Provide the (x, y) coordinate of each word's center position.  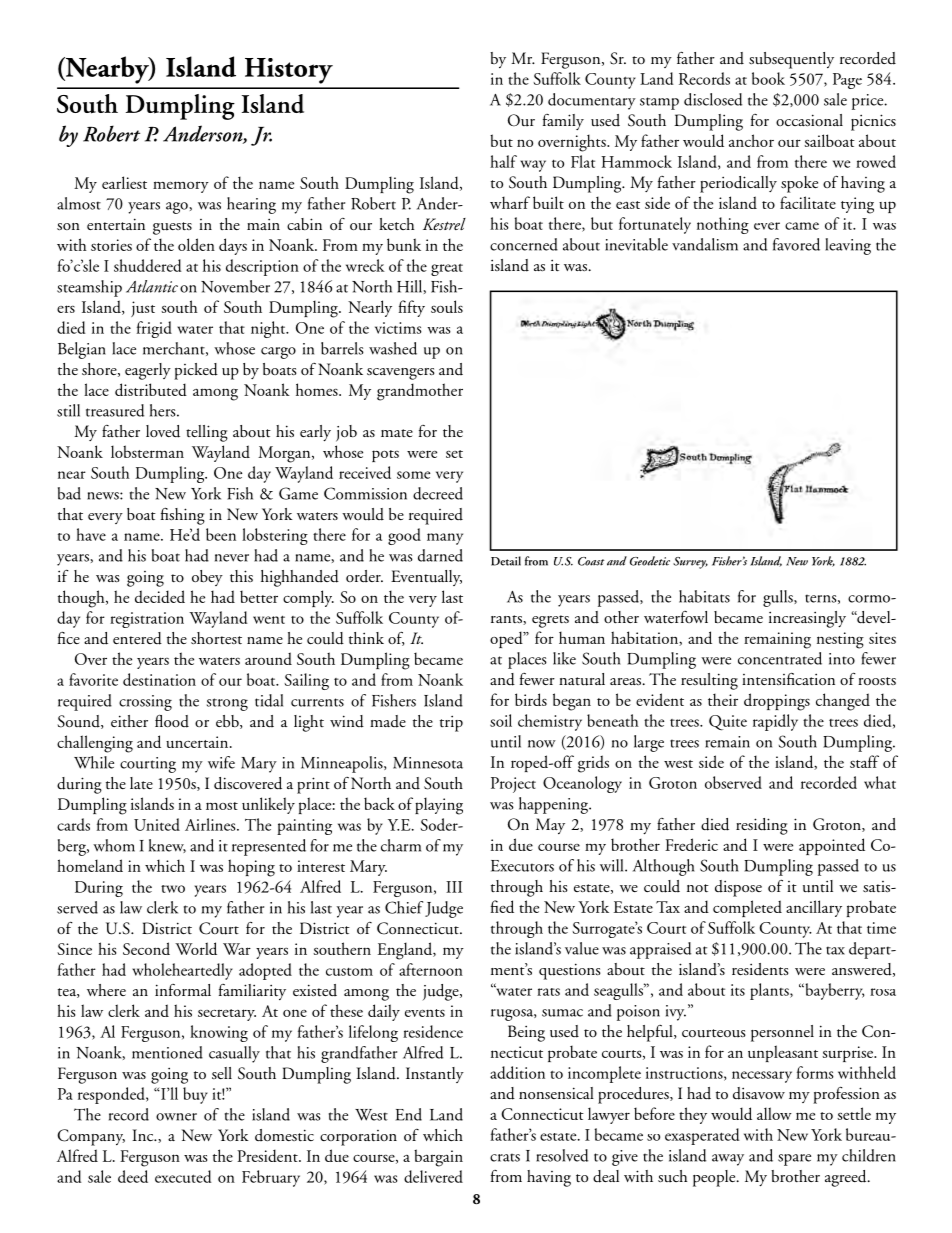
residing (762, 826)
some (413, 475)
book (768, 78)
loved (163, 431)
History (289, 71)
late (141, 783)
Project (513, 785)
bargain (438, 1158)
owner (176, 1117)
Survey (690, 563)
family (563, 122)
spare (794, 1160)
